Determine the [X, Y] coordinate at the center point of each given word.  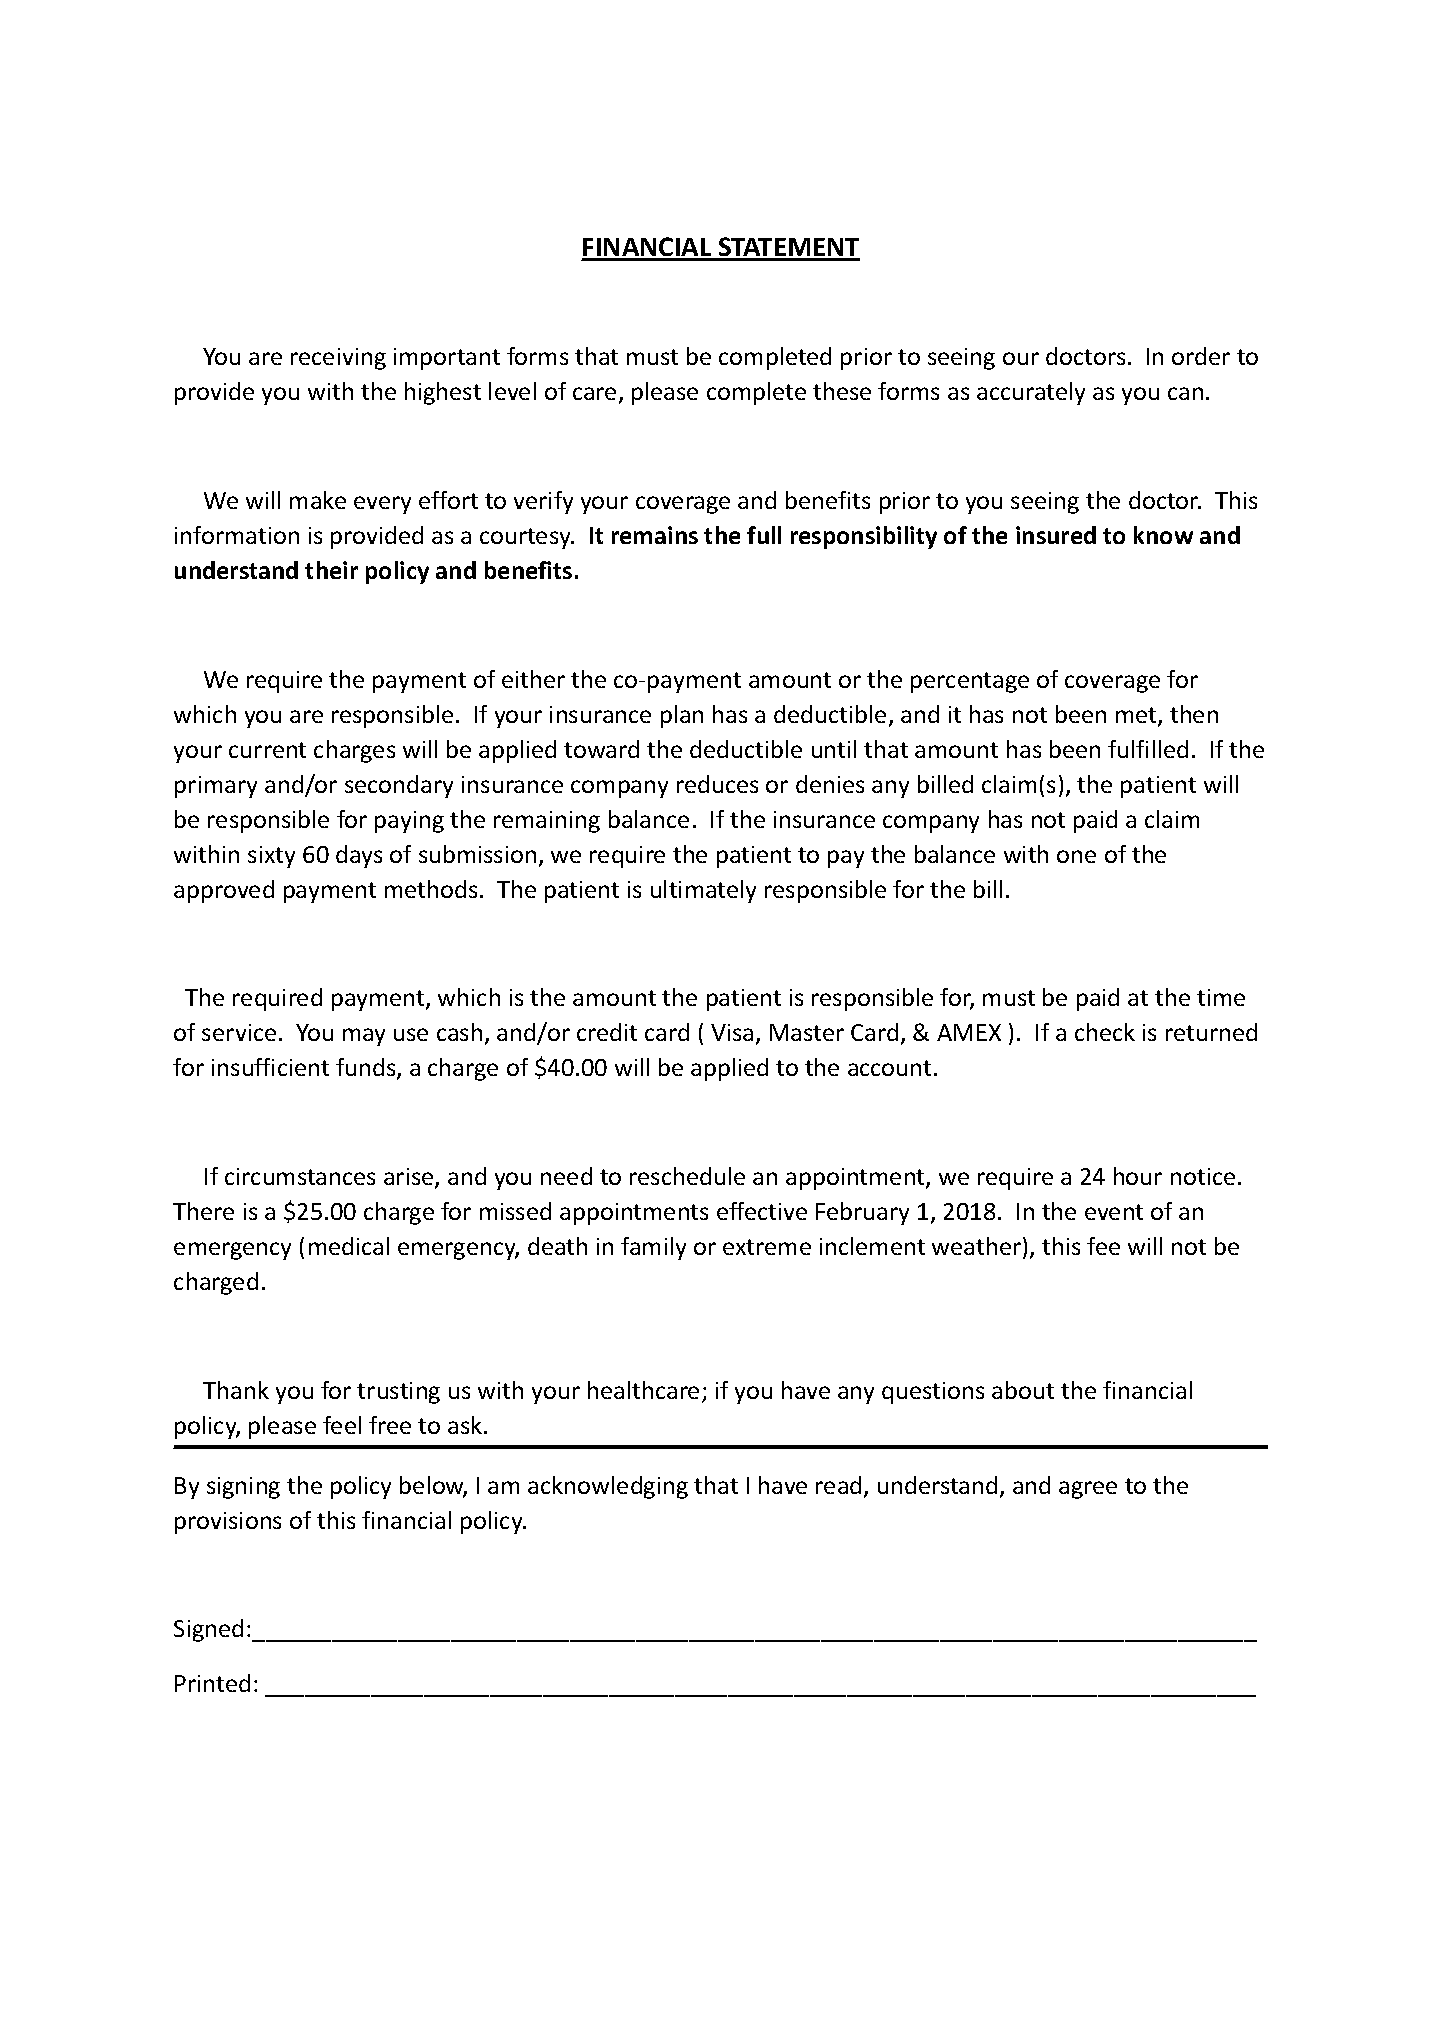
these [842, 391]
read [838, 1485]
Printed [212, 1683]
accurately [1031, 393]
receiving [338, 359]
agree [1088, 1490]
